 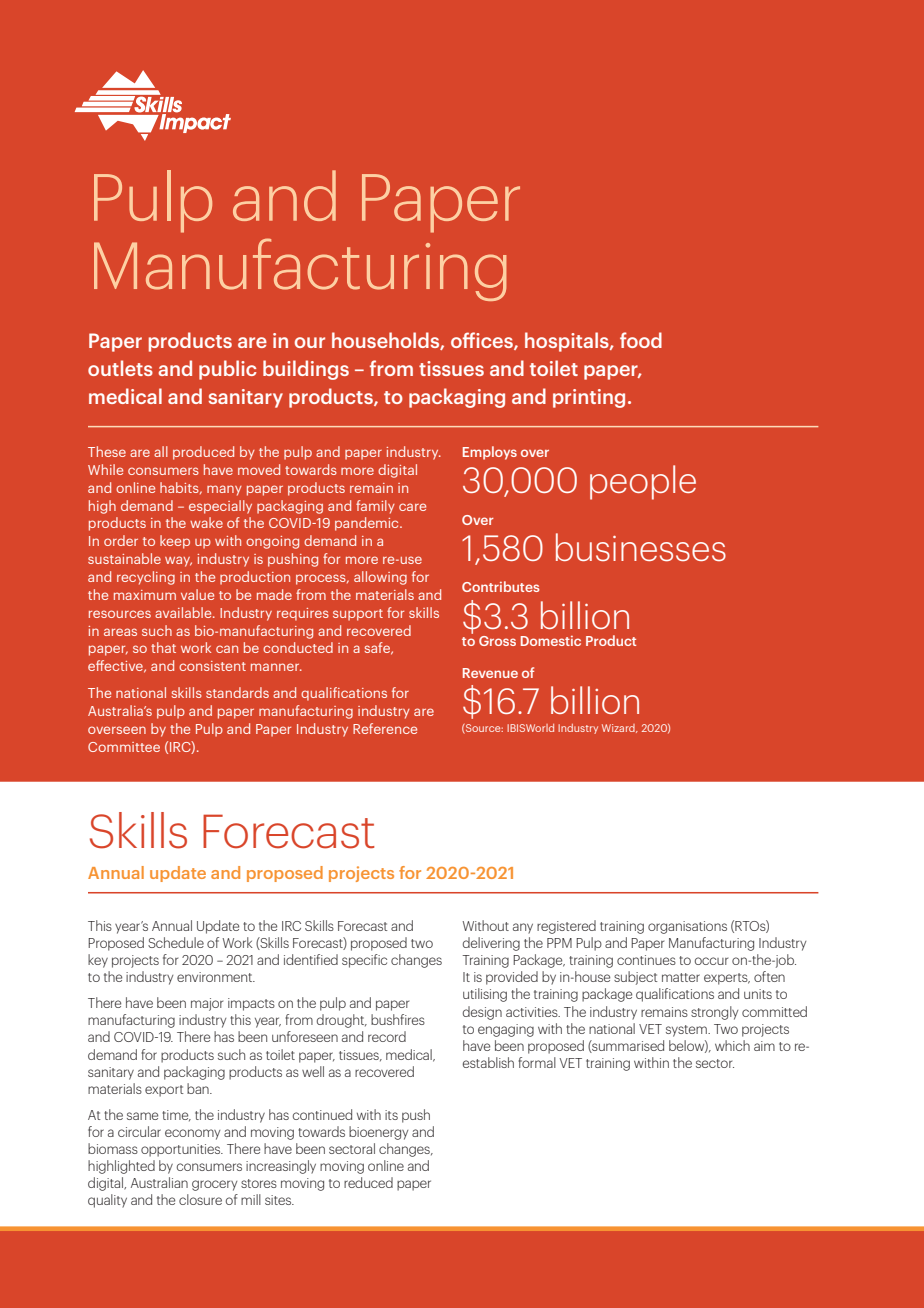 I want to click on public, so click(x=228, y=370).
